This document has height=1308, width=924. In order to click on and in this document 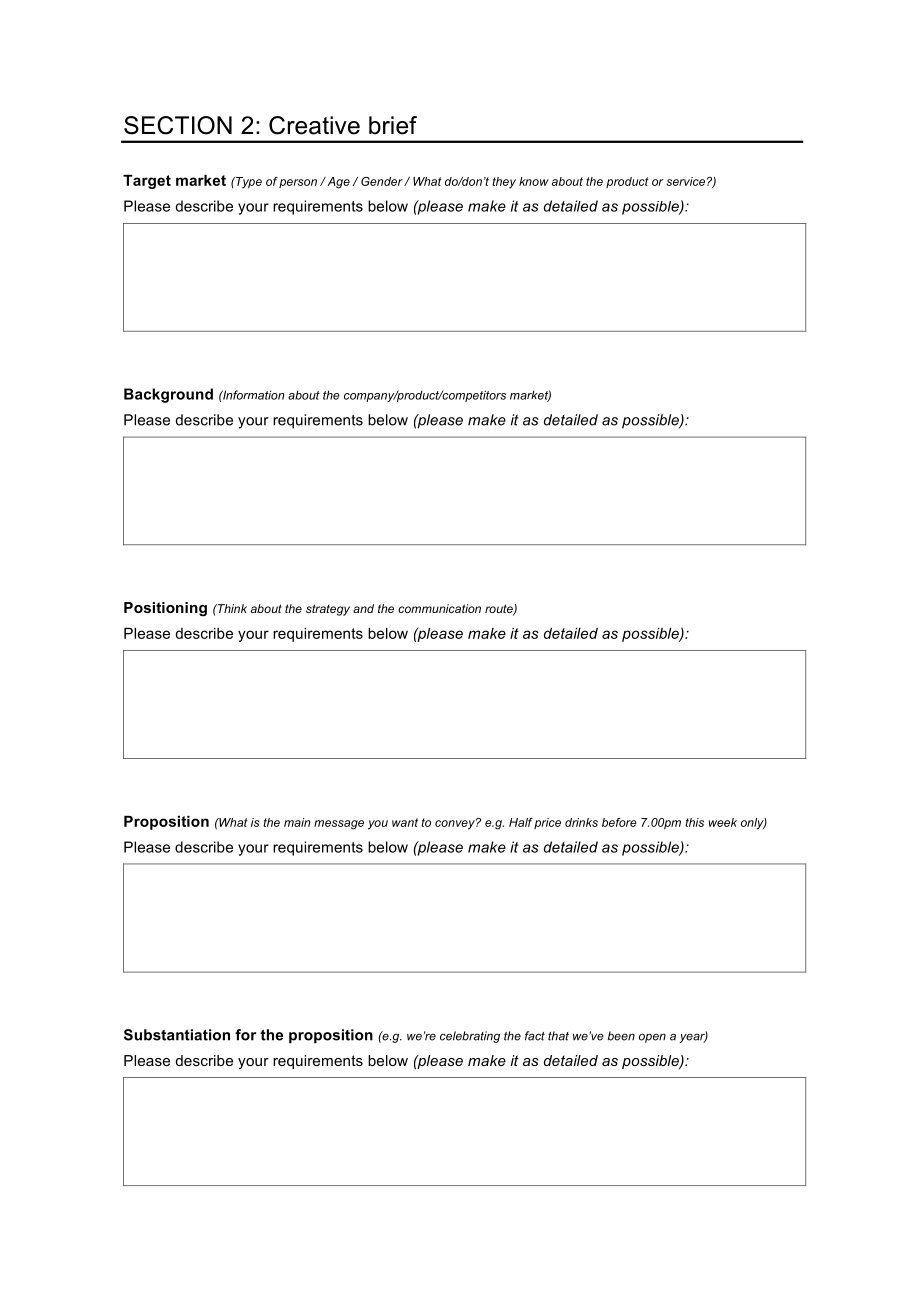, I will do `click(363, 608)`.
